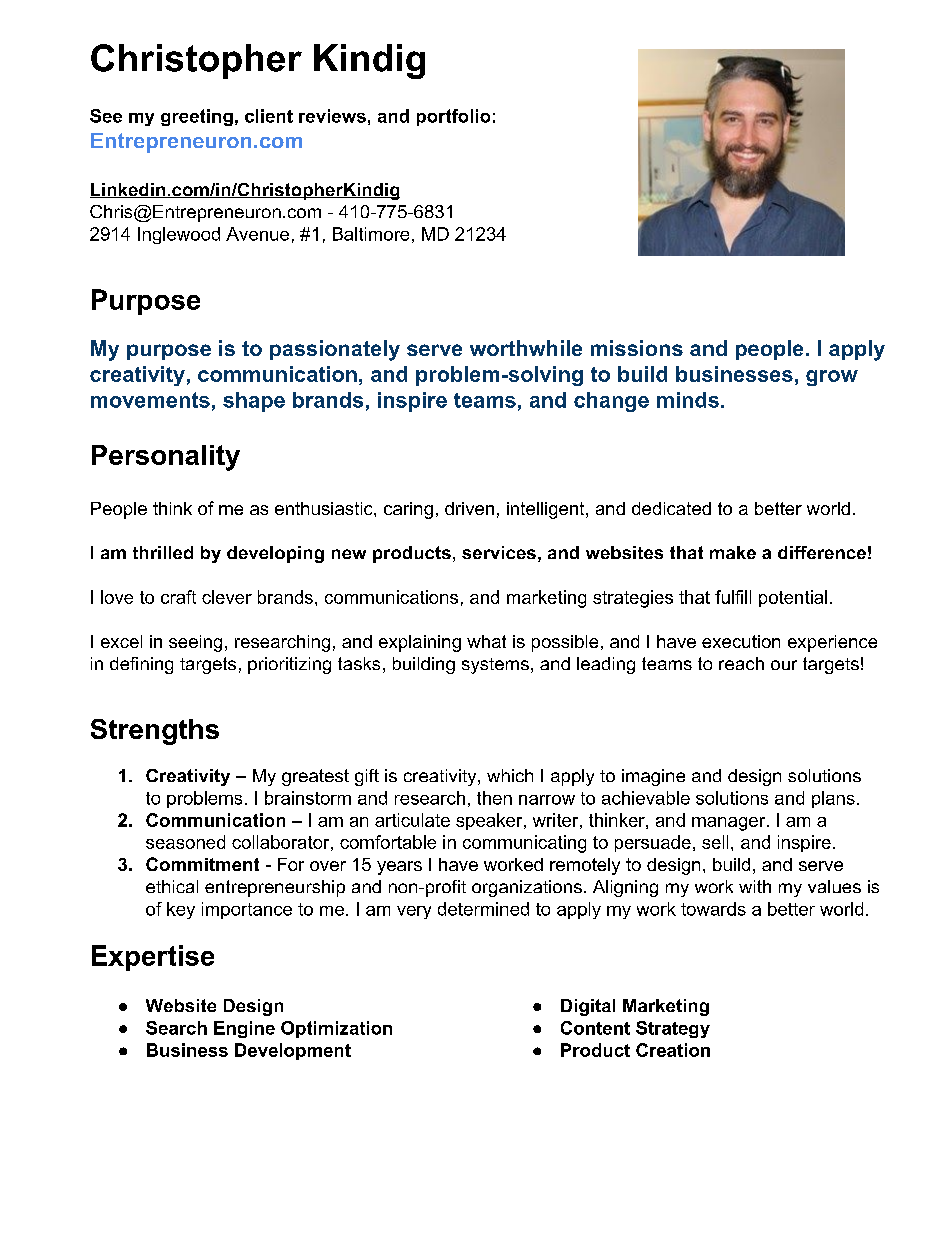  I want to click on portfolio, so click(453, 117).
